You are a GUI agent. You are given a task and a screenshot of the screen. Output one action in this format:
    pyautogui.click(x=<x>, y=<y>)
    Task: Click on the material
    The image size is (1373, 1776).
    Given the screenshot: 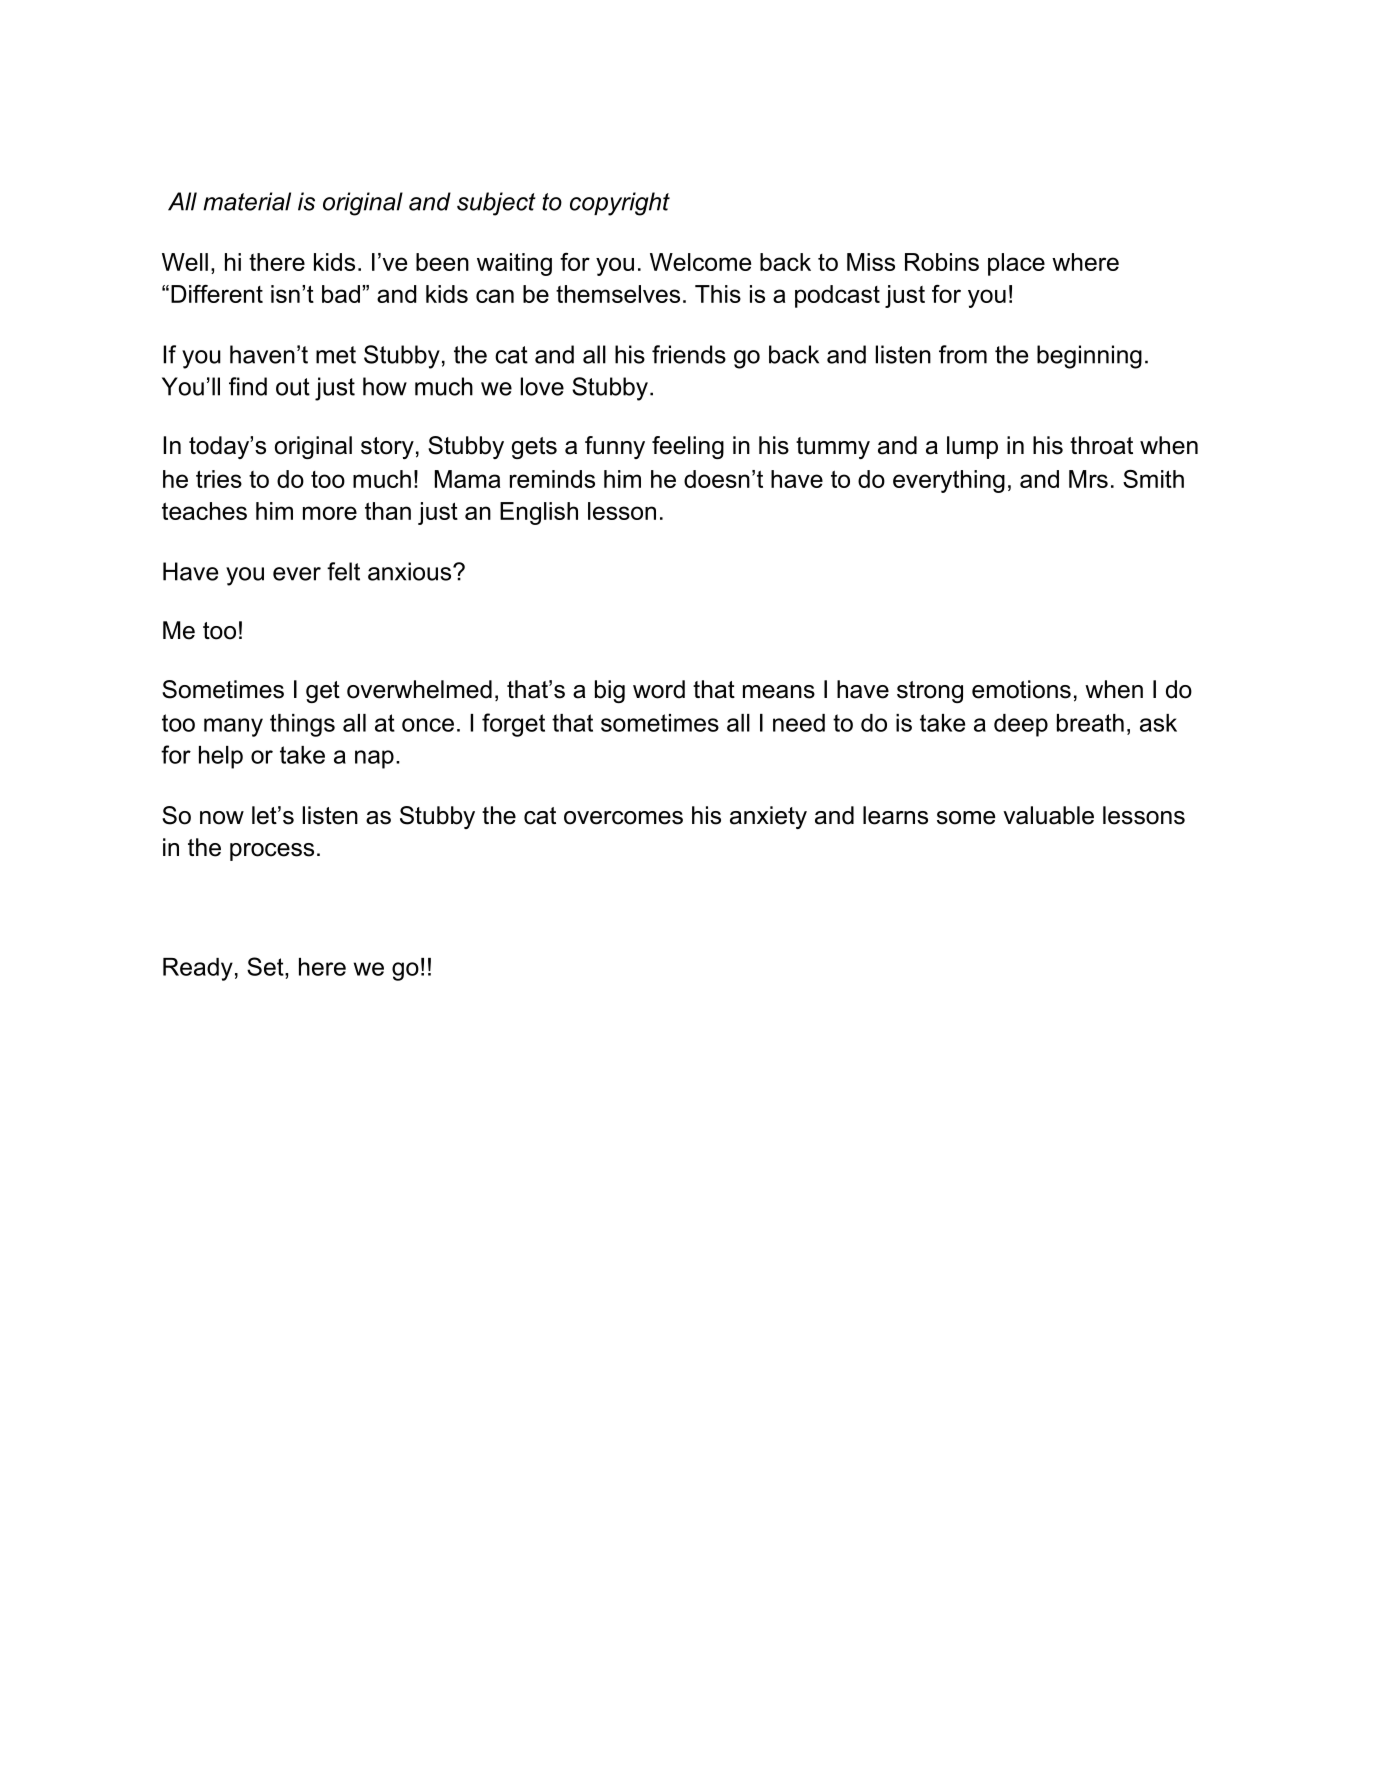 What is the action you would take?
    pyautogui.click(x=247, y=201)
